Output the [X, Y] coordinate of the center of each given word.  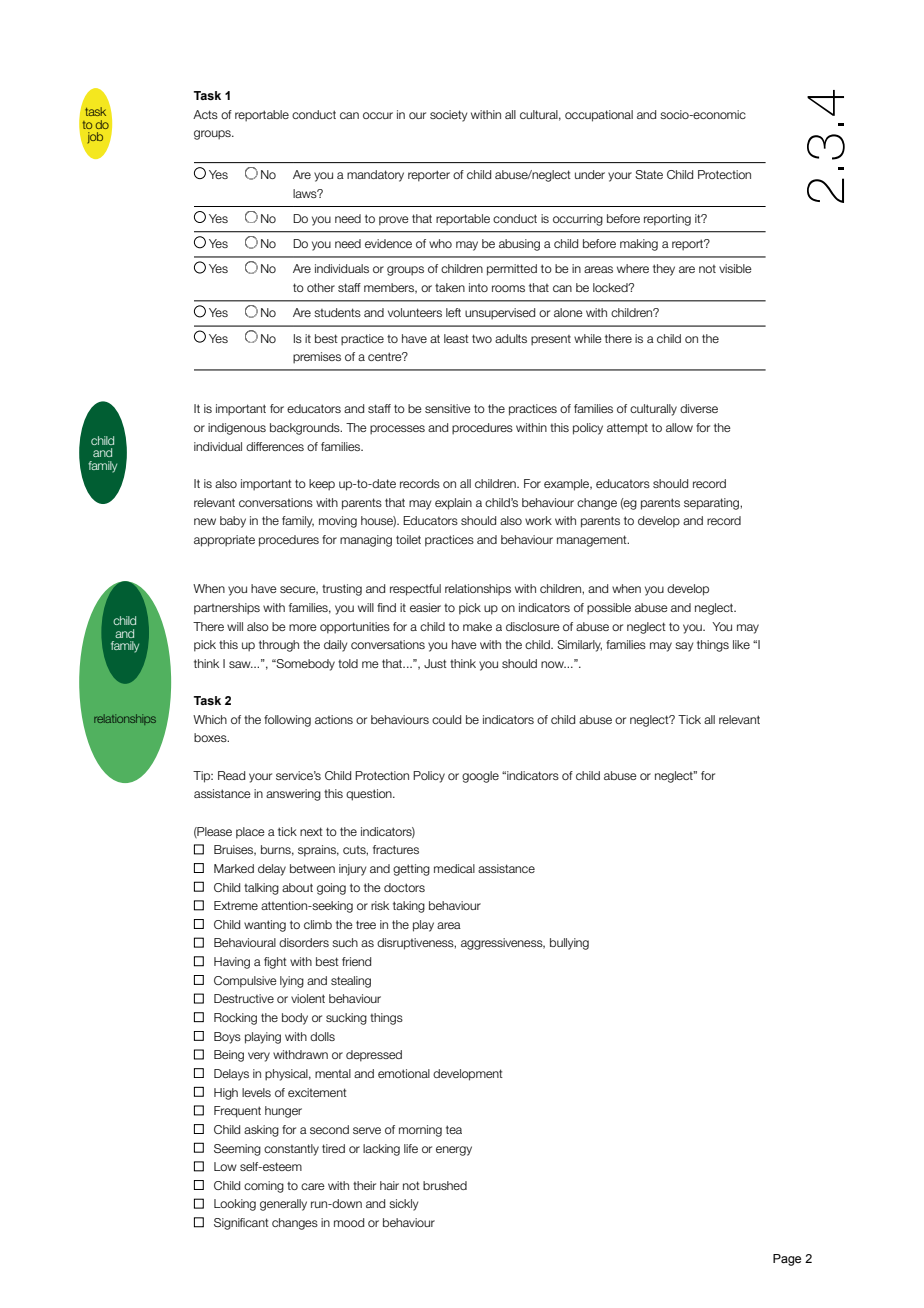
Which [210, 719]
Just [435, 663]
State [649, 174]
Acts [205, 114]
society [448, 116]
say [684, 647]
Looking [235, 1205]
